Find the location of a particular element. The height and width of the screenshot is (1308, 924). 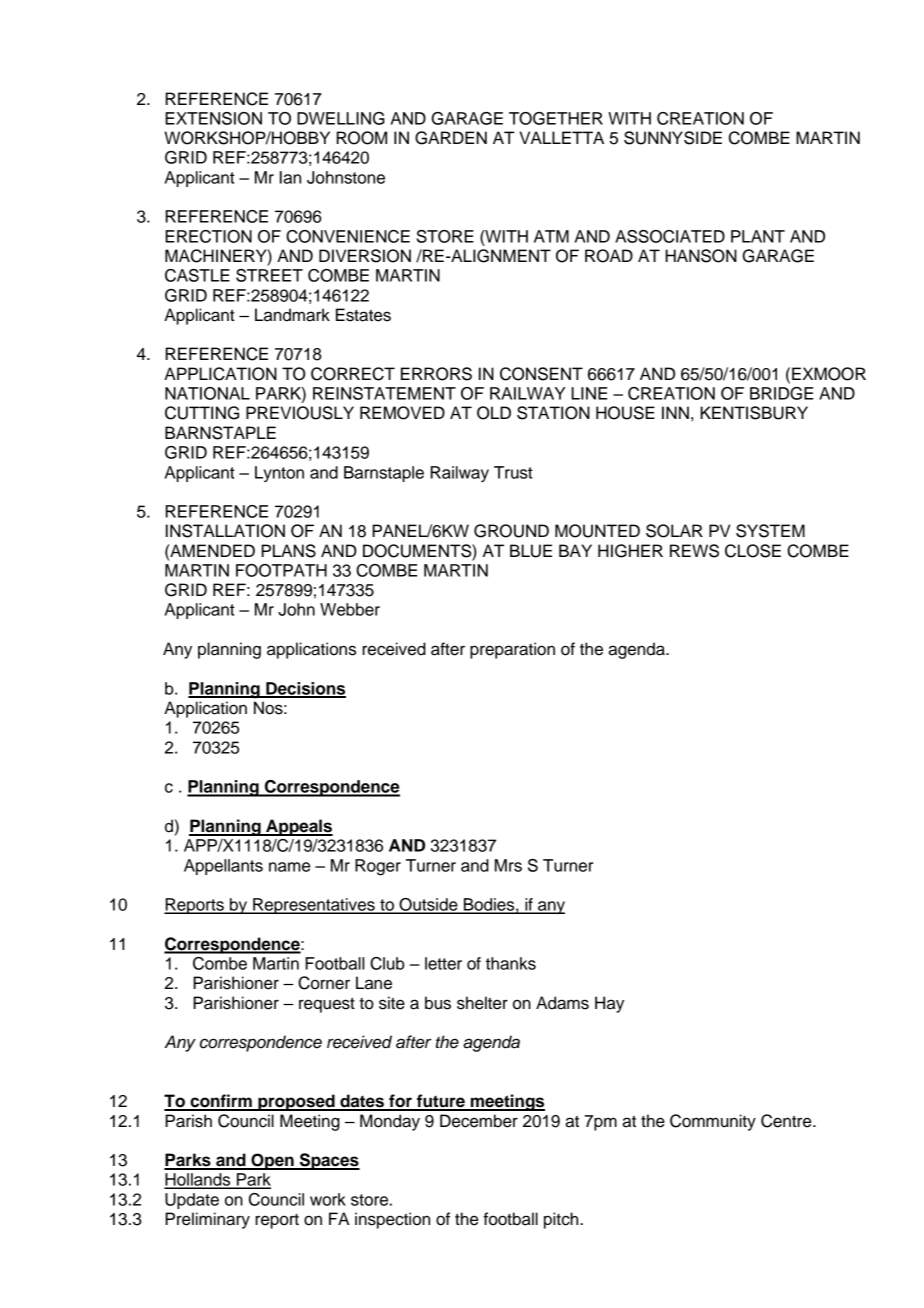

Hay is located at coordinates (609, 1004).
